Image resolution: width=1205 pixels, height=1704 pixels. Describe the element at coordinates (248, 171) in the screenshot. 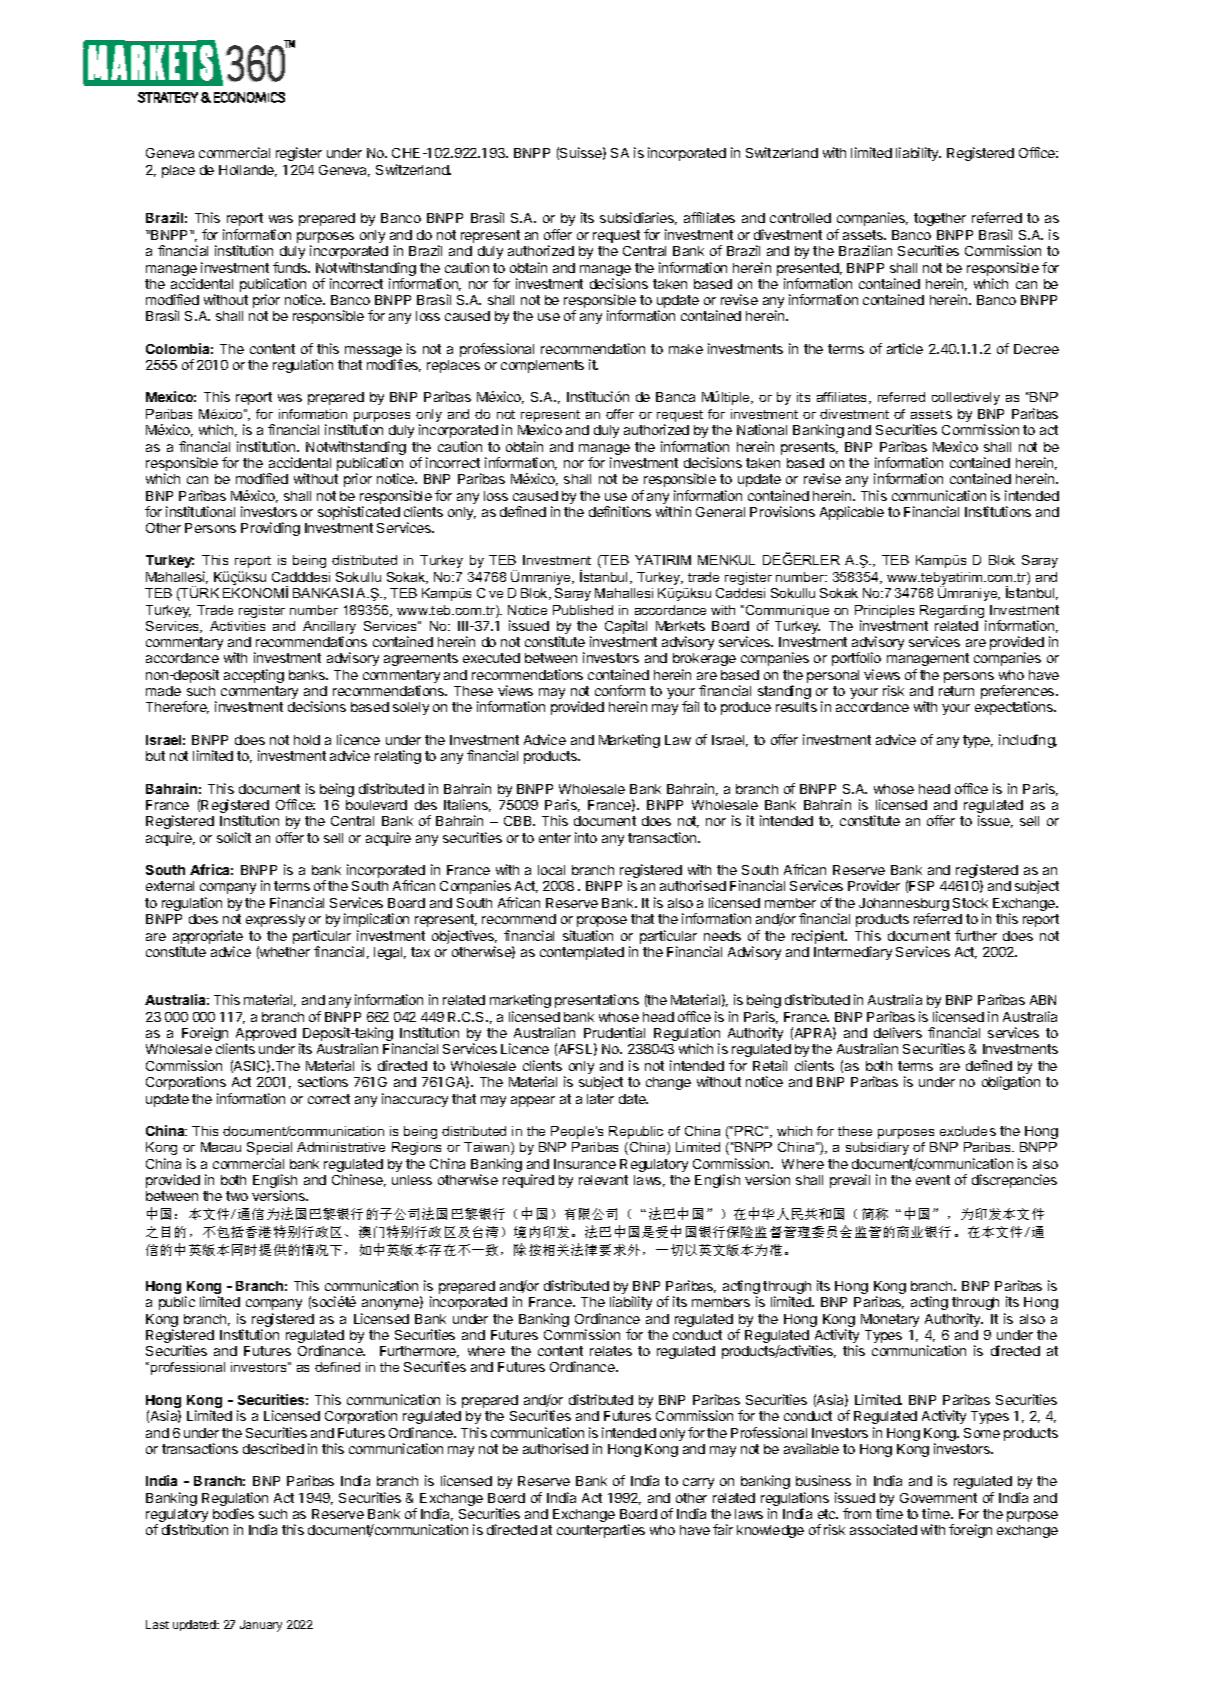

I see `Hollande` at that location.
